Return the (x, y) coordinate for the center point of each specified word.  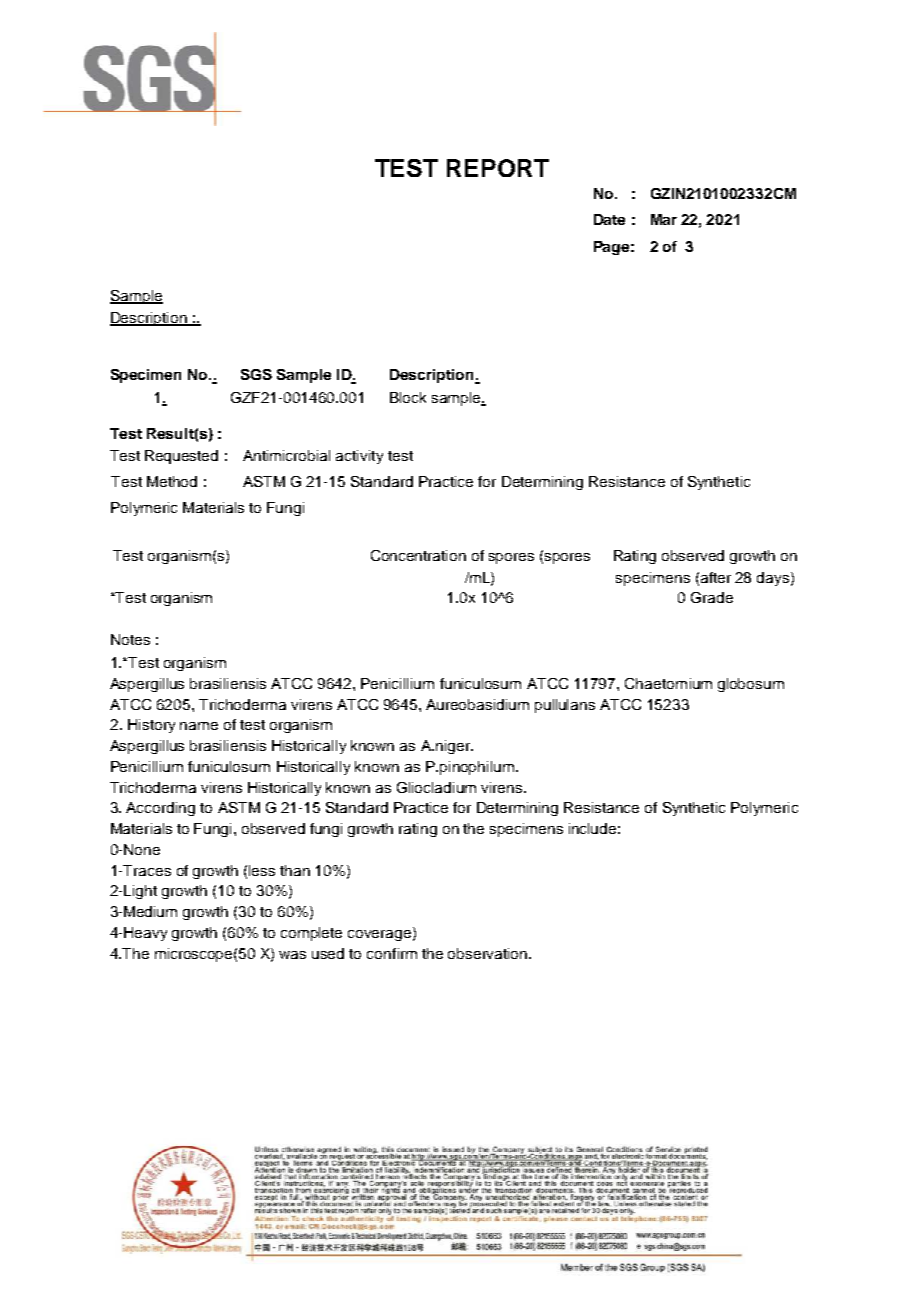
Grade (712, 597)
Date (609, 219)
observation (489, 953)
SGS (256, 374)
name (199, 726)
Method (172, 481)
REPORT (498, 168)
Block (408, 397)
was (292, 955)
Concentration (418, 555)
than (295, 870)
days (773, 579)
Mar (664, 219)
